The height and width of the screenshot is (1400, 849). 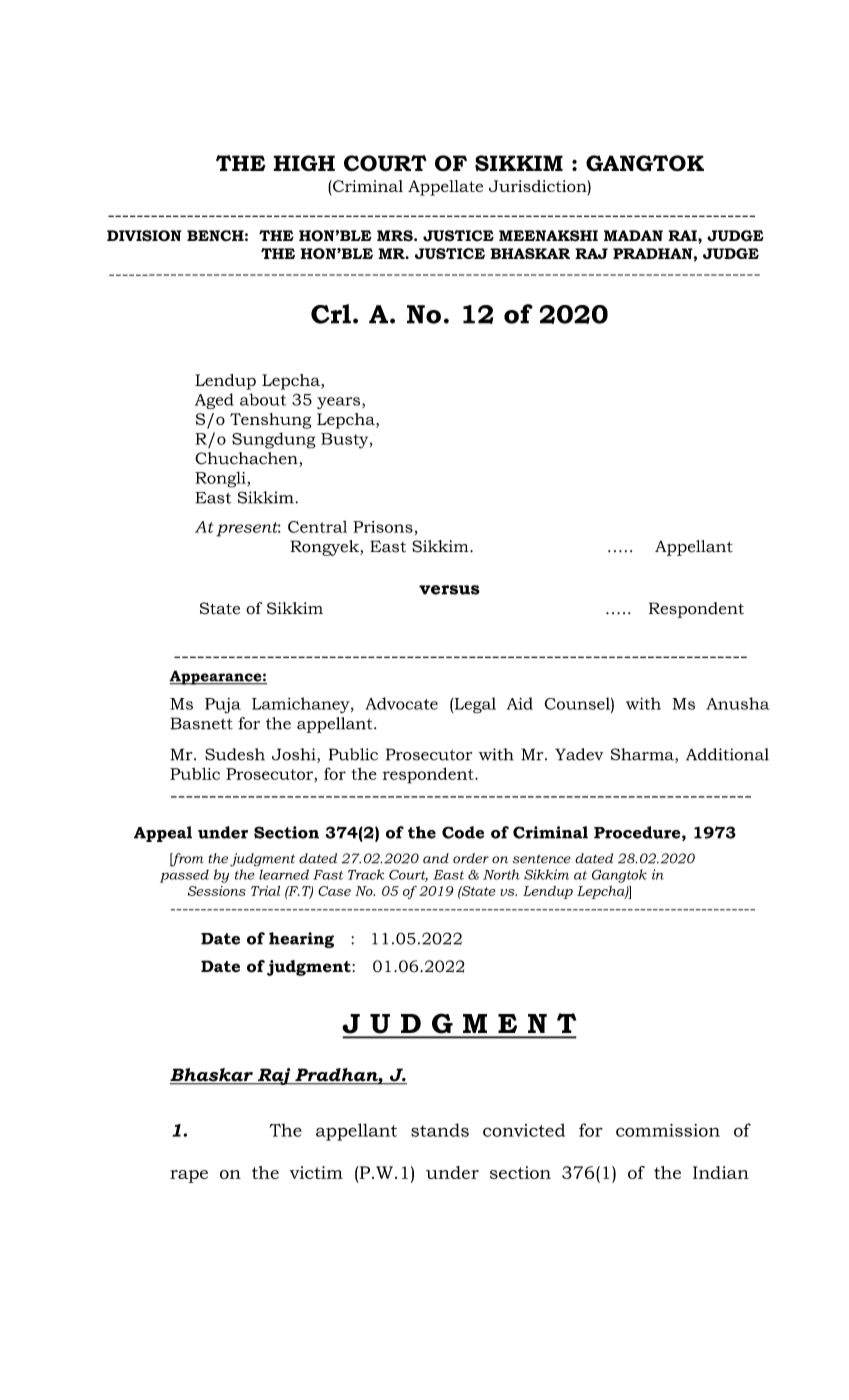 What do you see at coordinates (144, 236) in the screenshot?
I see `DIVISION` at bounding box center [144, 236].
